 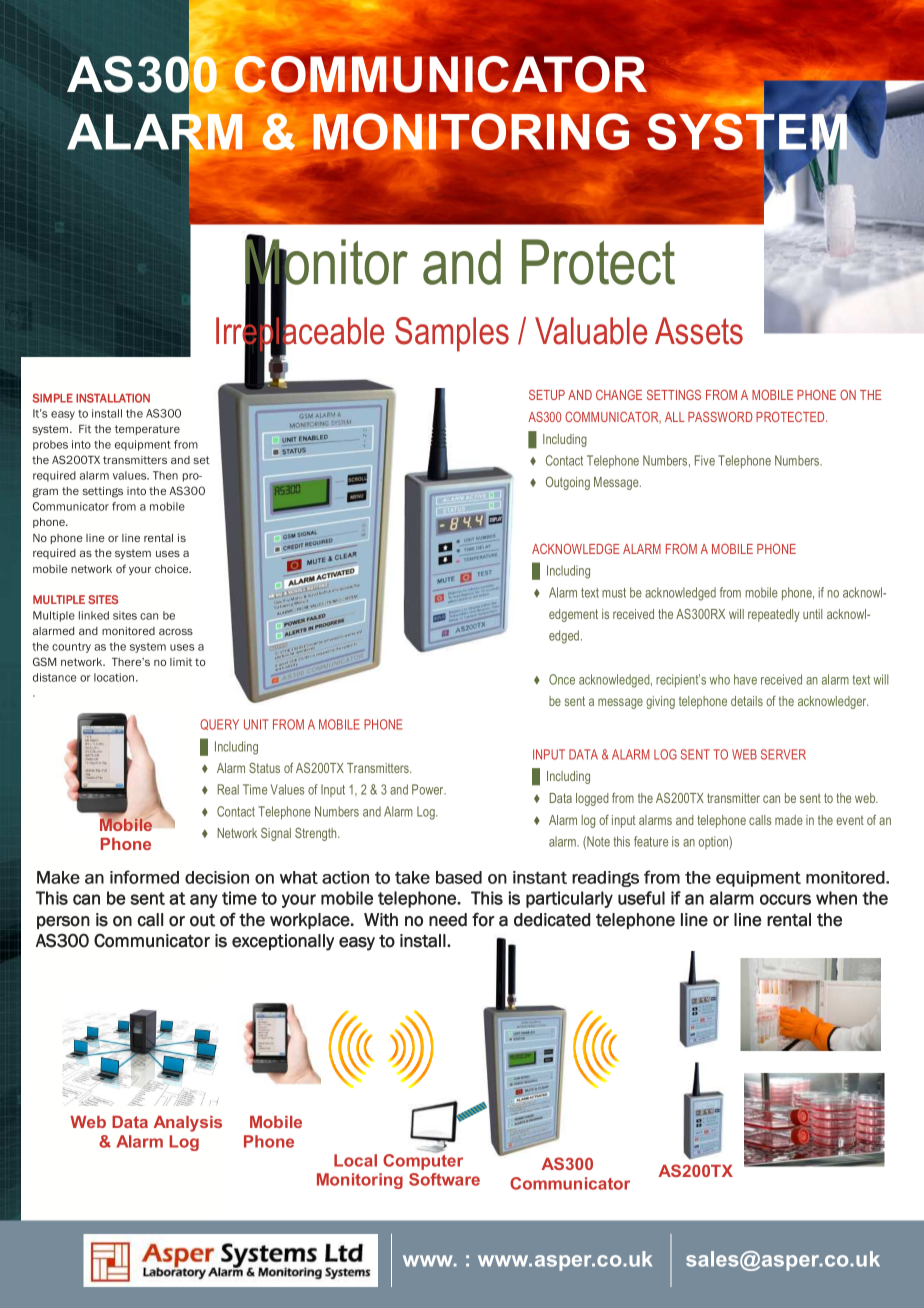 What do you see at coordinates (699, 331) in the image?
I see `Assets` at bounding box center [699, 331].
